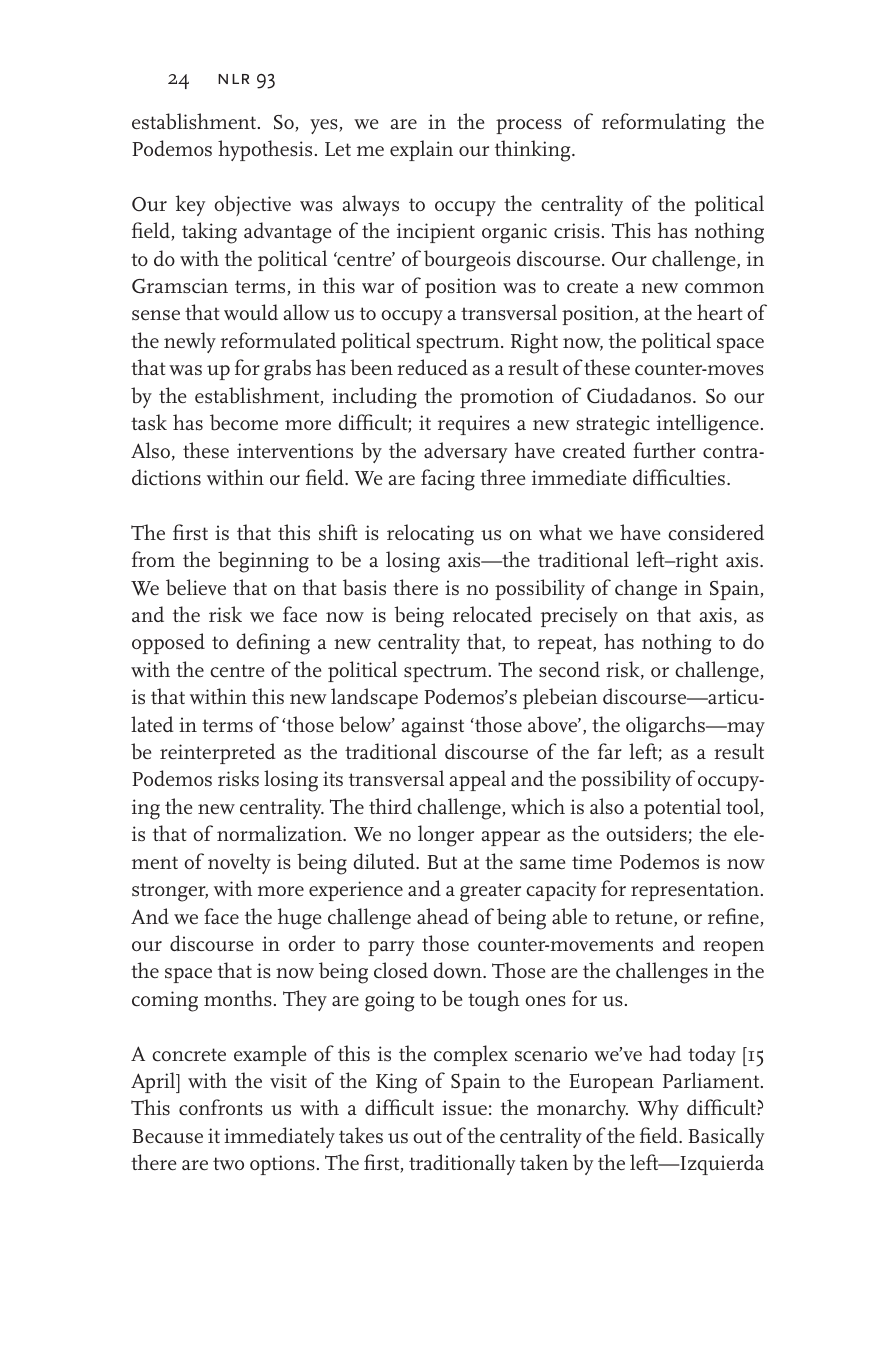  I want to click on explain, so click(421, 150).
